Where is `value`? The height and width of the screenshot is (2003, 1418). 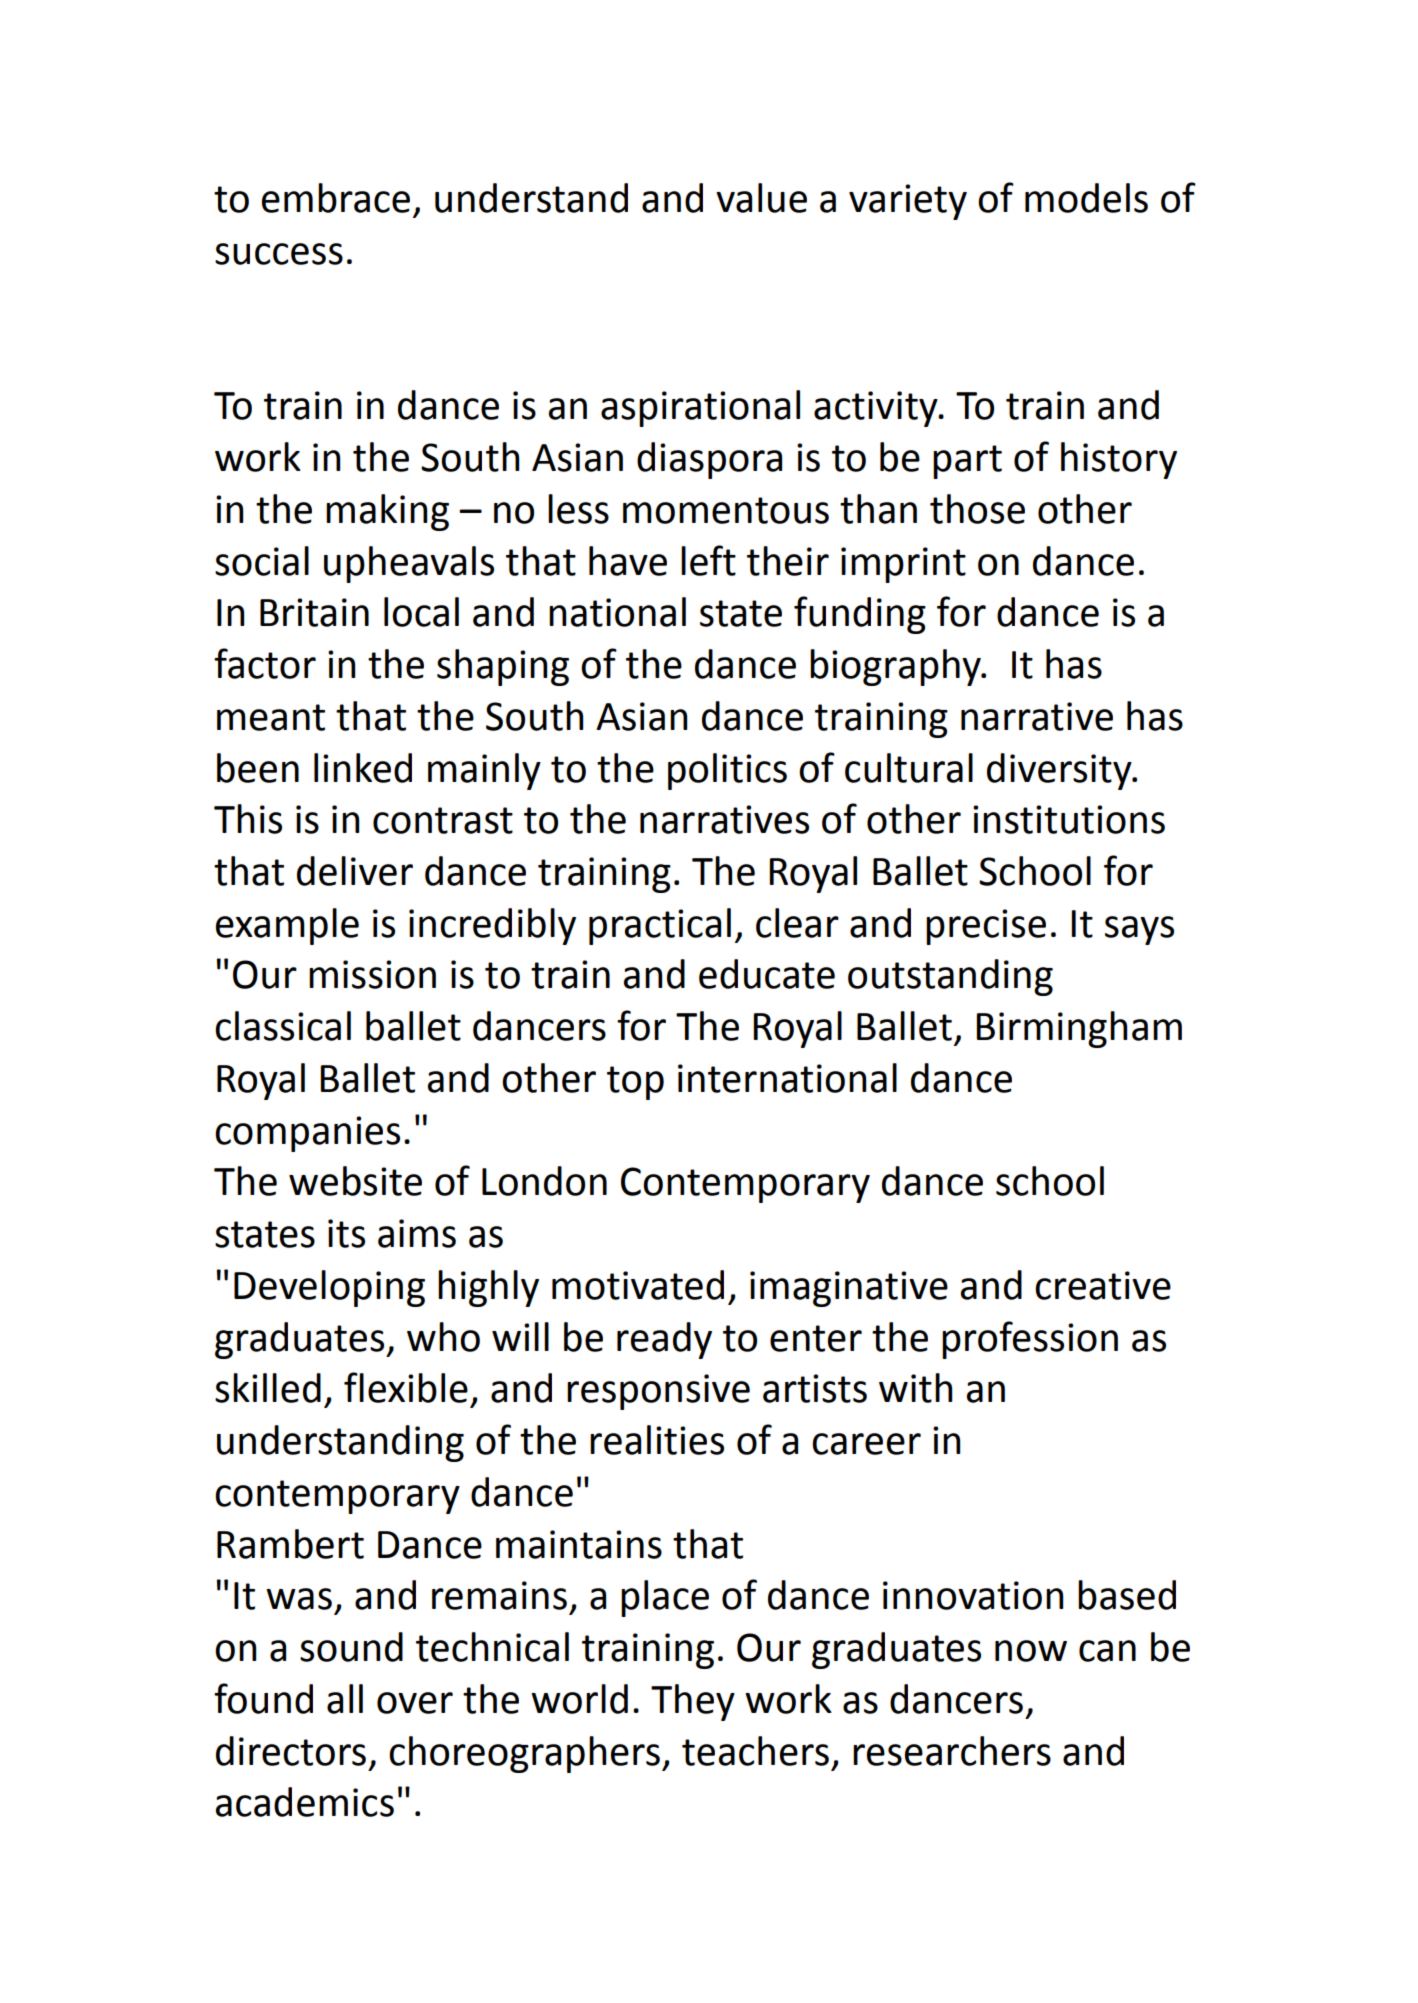
value is located at coordinates (761, 198).
